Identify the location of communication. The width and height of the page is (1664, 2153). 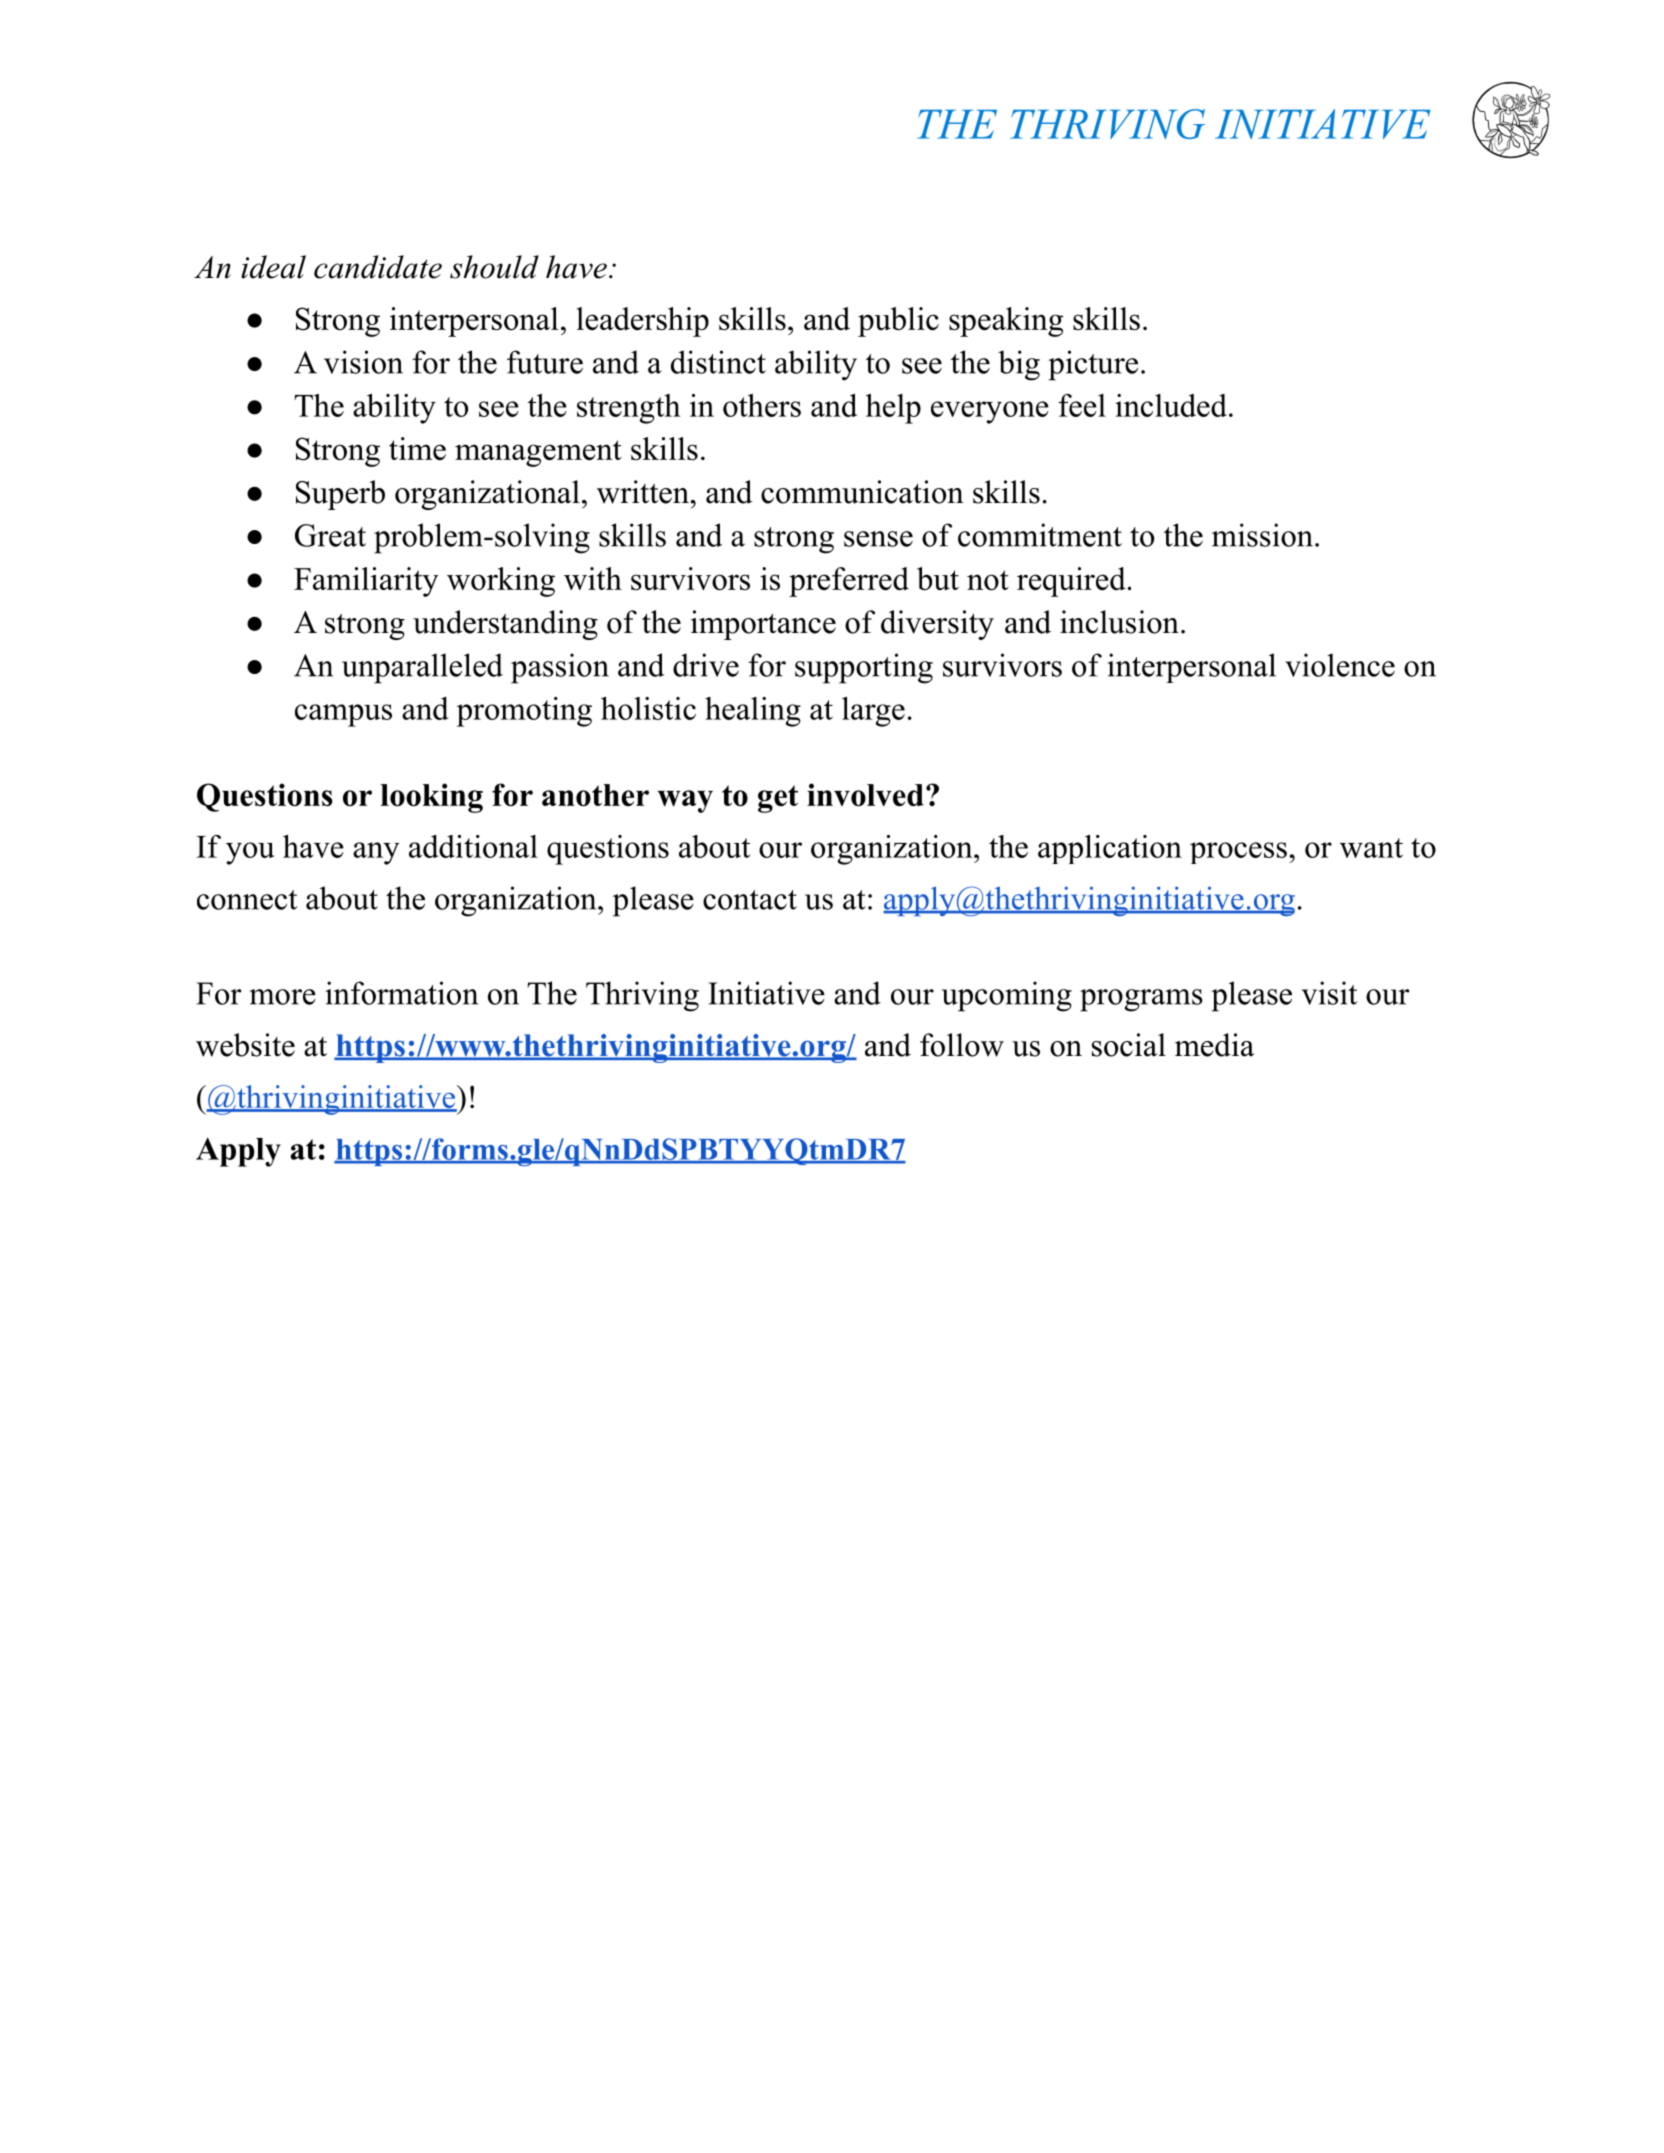
(862, 492).
